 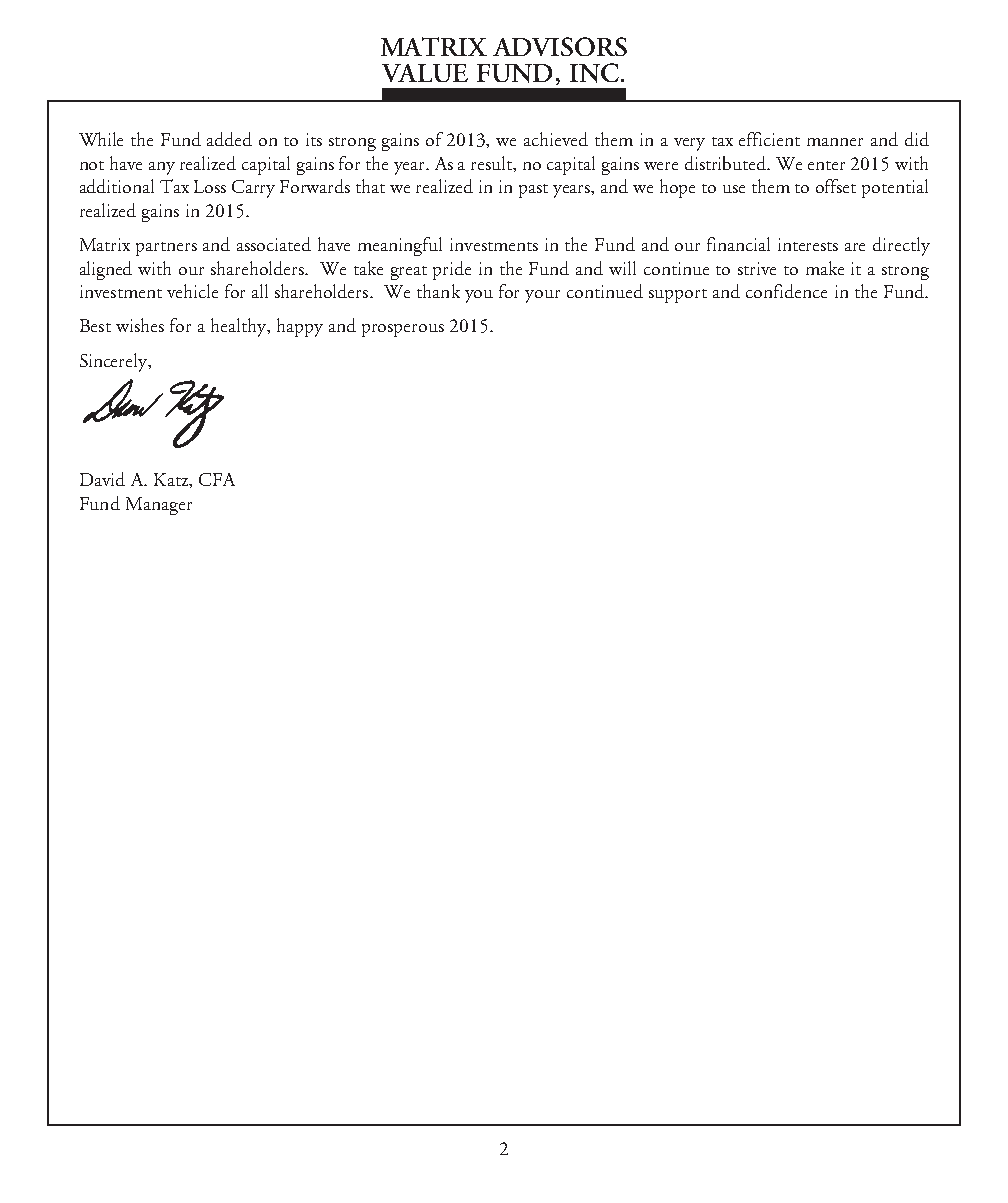 What do you see at coordinates (786, 291) in the screenshot?
I see `confidence` at bounding box center [786, 291].
